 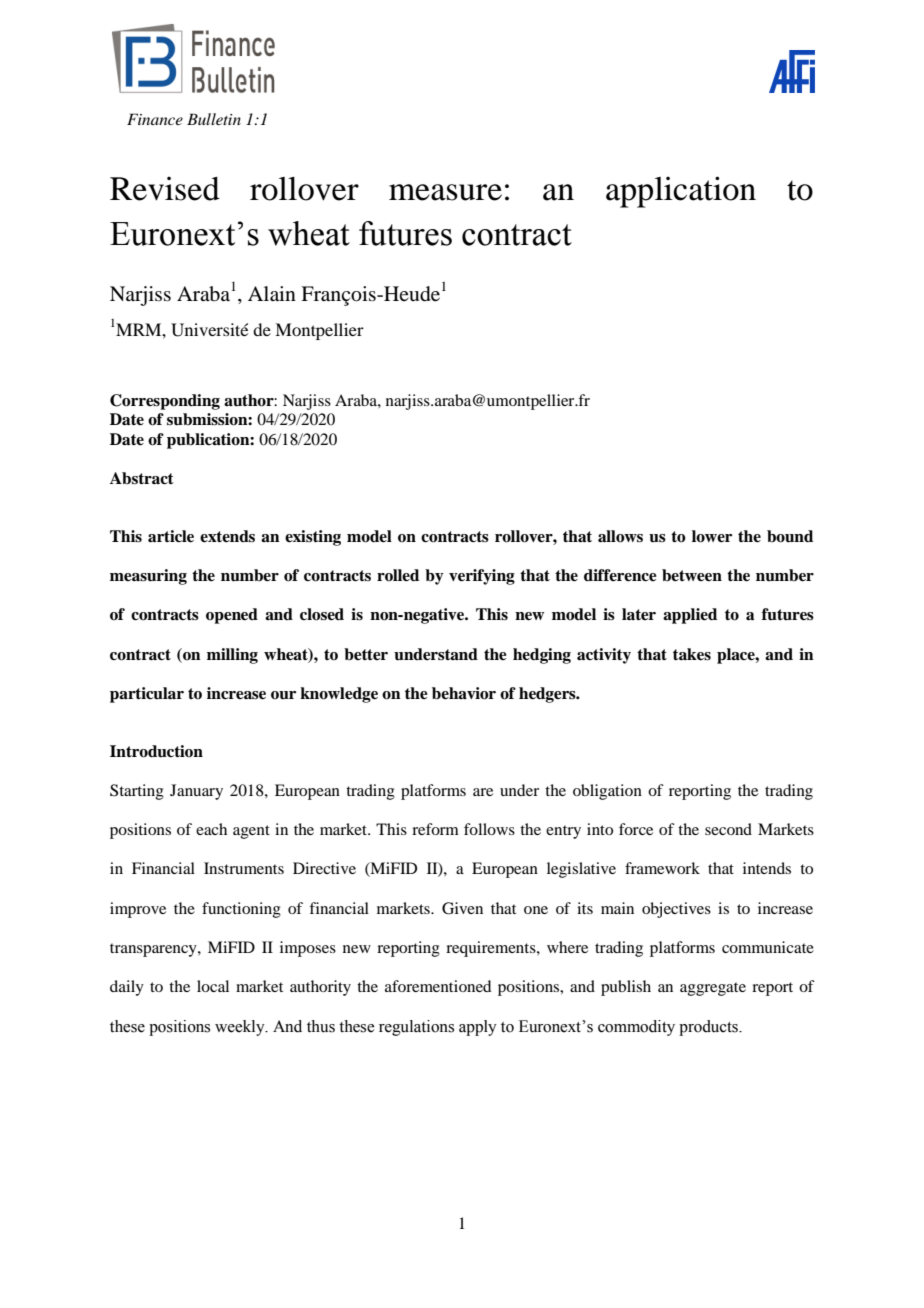 I want to click on measure, so click(x=445, y=192).
